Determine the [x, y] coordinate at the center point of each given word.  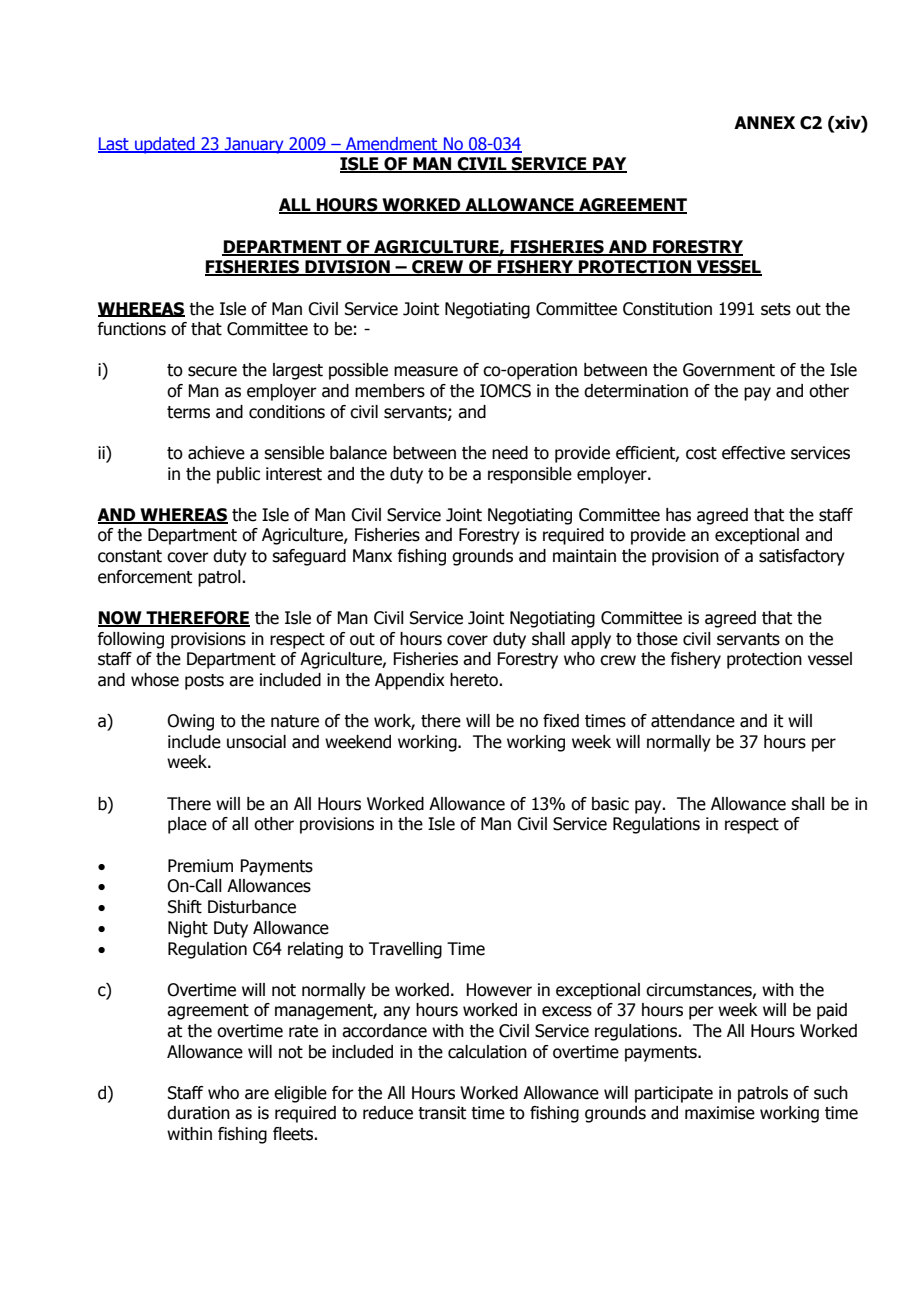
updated [165, 145]
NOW [121, 619]
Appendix [410, 681]
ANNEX [764, 122]
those [657, 639]
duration [198, 1113]
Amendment [392, 144]
